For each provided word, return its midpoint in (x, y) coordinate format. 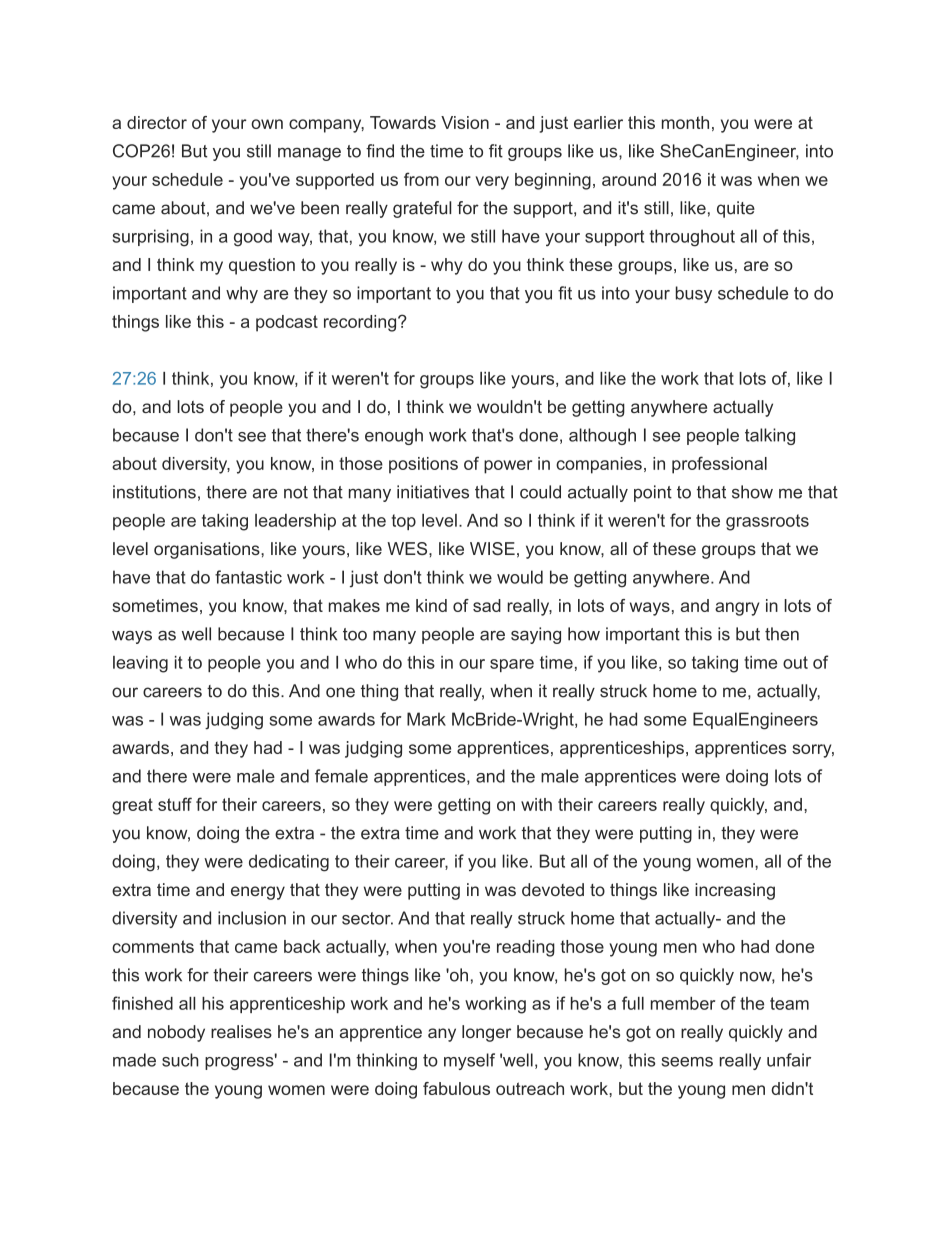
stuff (175, 804)
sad (487, 605)
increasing (735, 891)
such (180, 1060)
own (267, 124)
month (685, 122)
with (536, 804)
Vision (465, 122)
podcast (287, 323)
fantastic (248, 577)
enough (394, 436)
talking (770, 436)
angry (737, 609)
